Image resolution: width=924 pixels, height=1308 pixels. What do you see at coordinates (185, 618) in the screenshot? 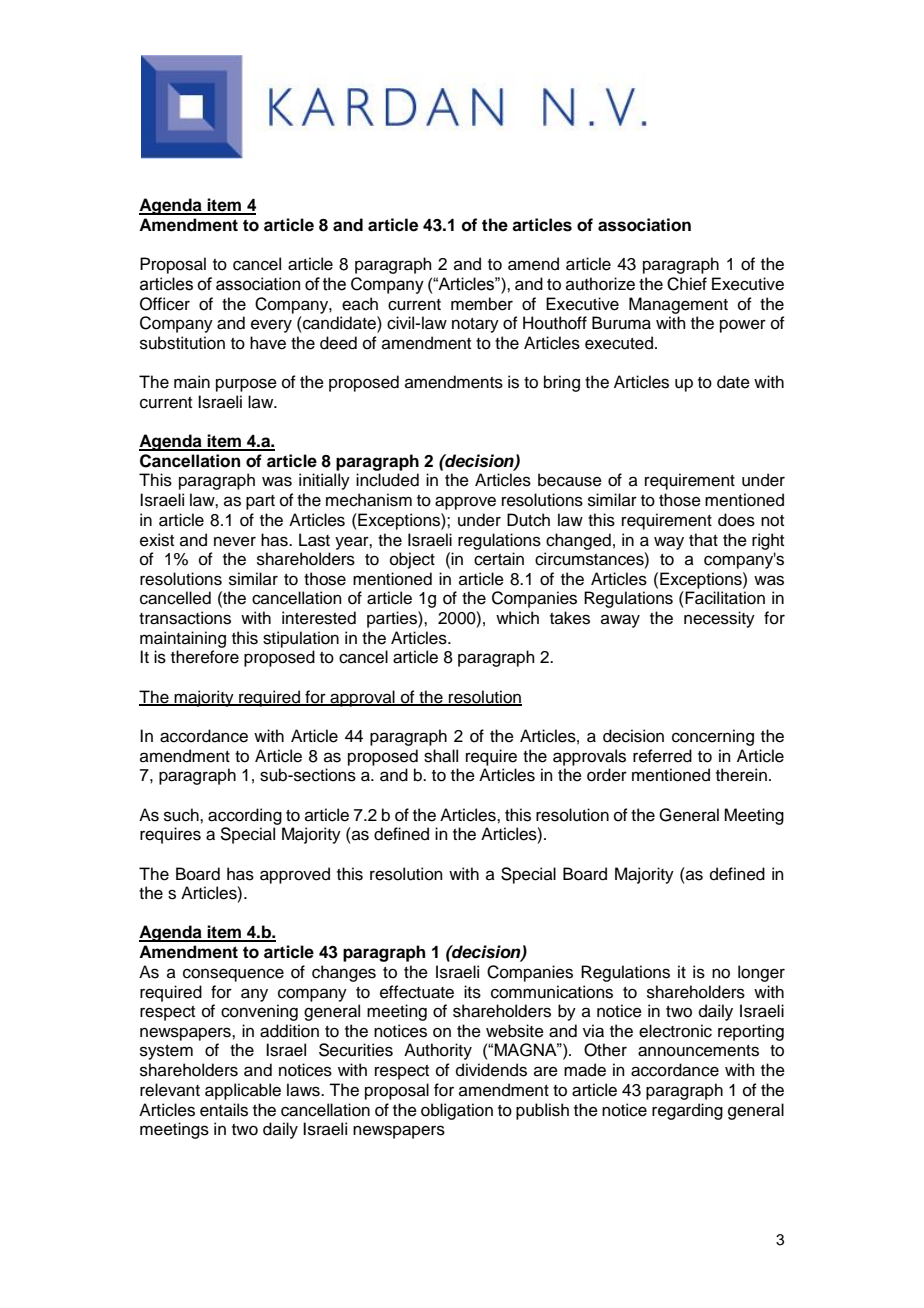
I see `transactions` at bounding box center [185, 618].
